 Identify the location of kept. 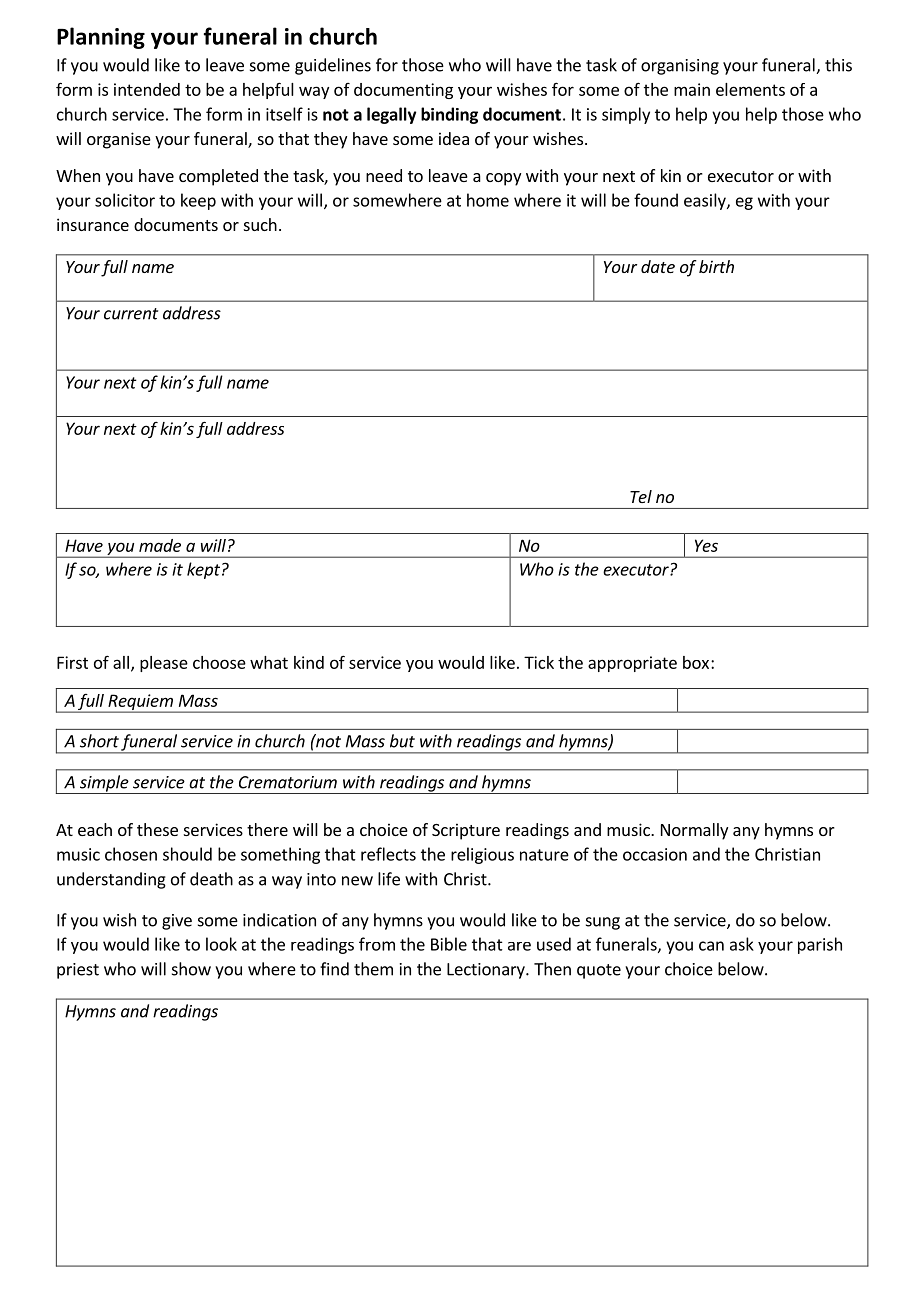
(203, 570).
